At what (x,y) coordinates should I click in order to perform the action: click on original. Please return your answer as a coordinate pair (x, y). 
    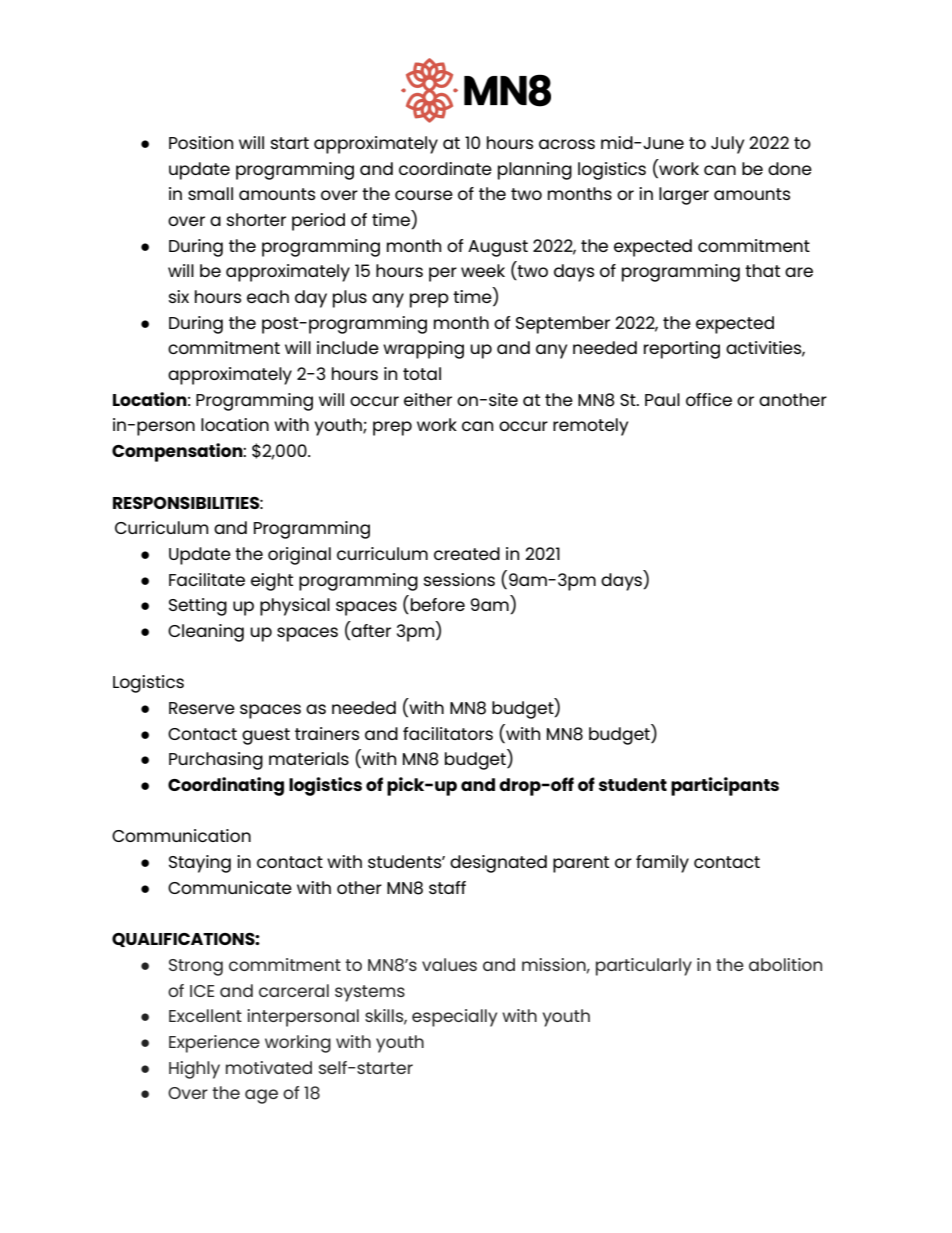
    Looking at the image, I should click on (299, 556).
